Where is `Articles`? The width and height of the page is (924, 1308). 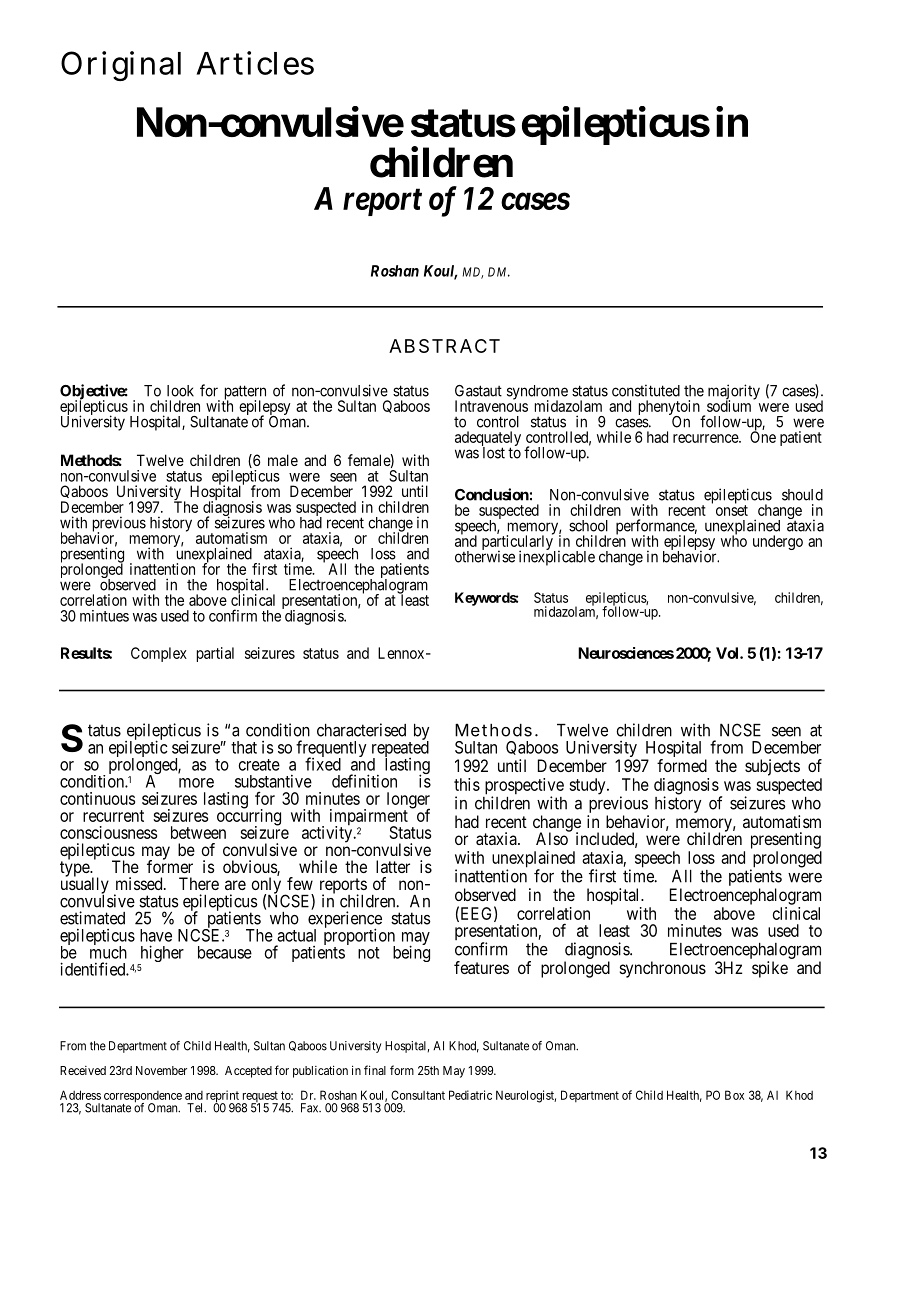
Articles is located at coordinates (255, 63).
